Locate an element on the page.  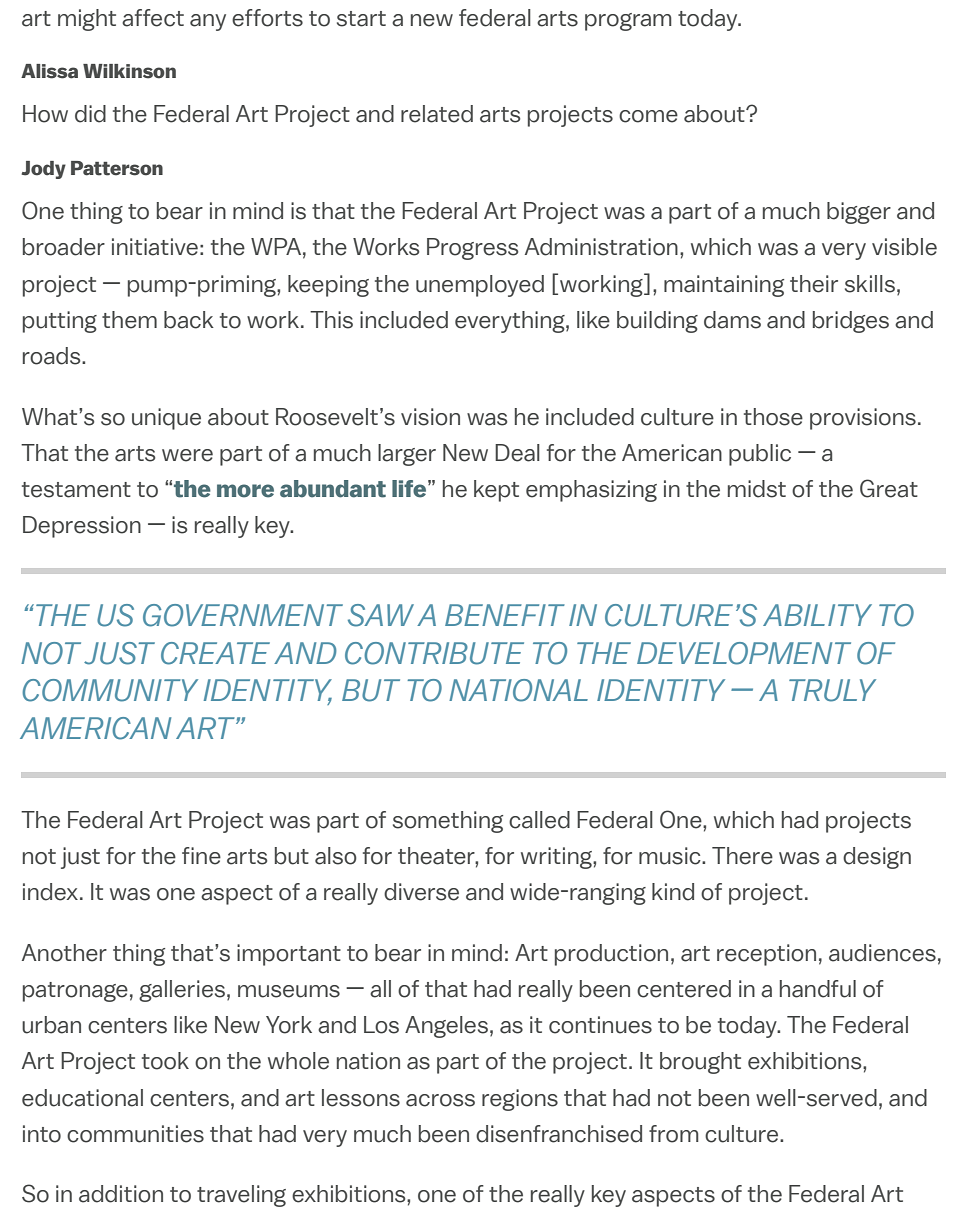
reception is located at coordinates (766, 955).
